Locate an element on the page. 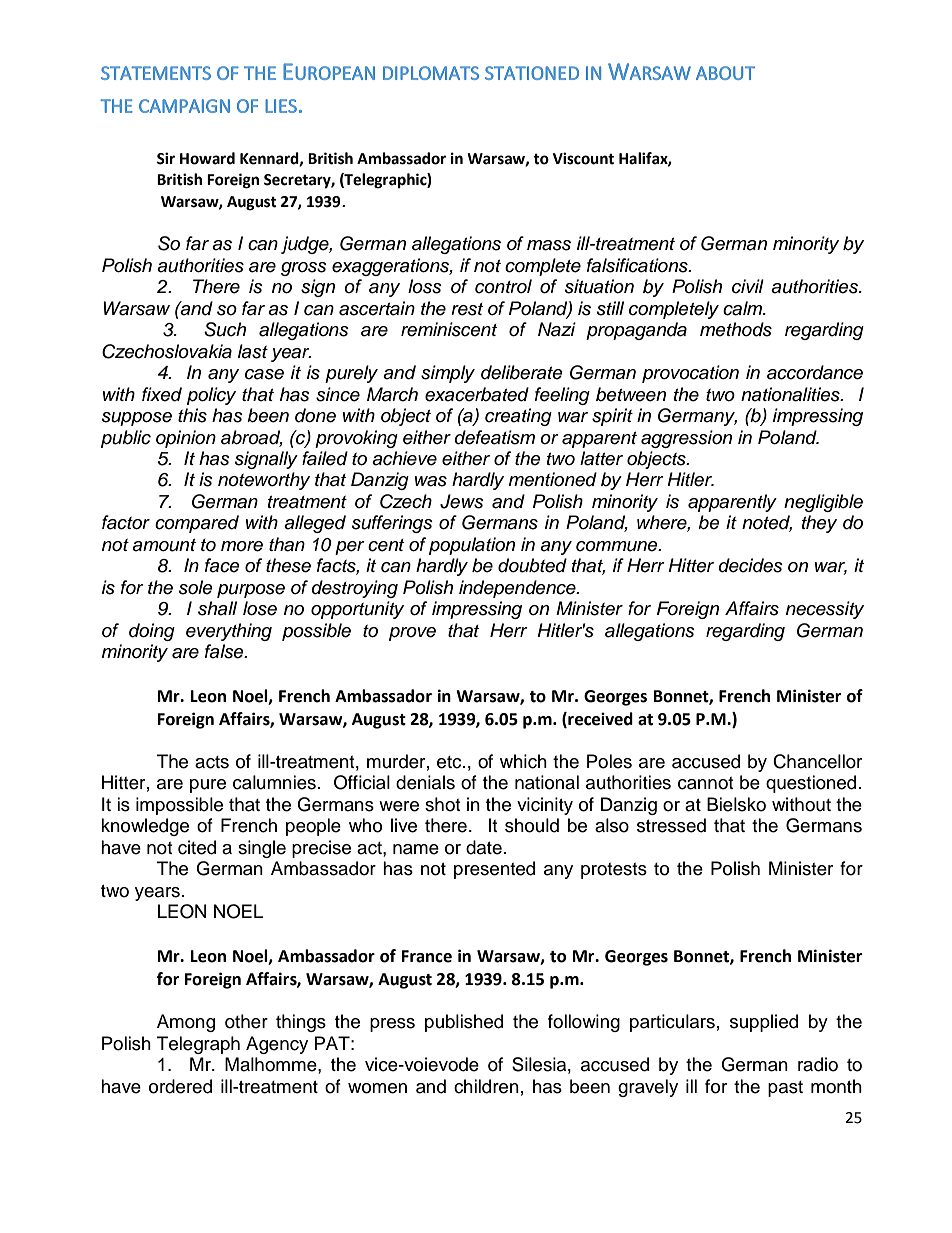 The height and width of the image is (1233, 952). children is located at coordinates (486, 1086).
